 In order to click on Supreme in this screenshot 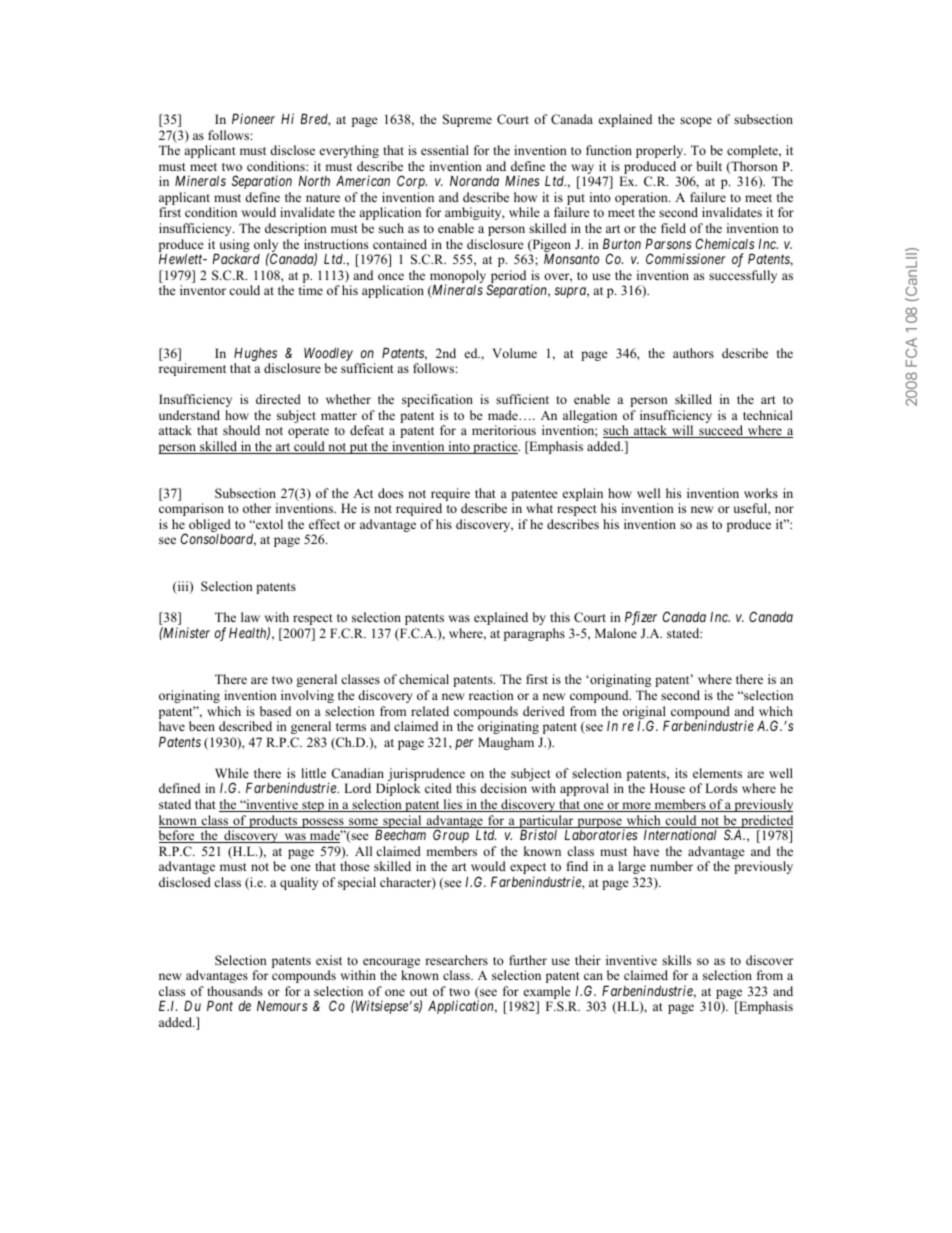, I will do `click(467, 120)`.
